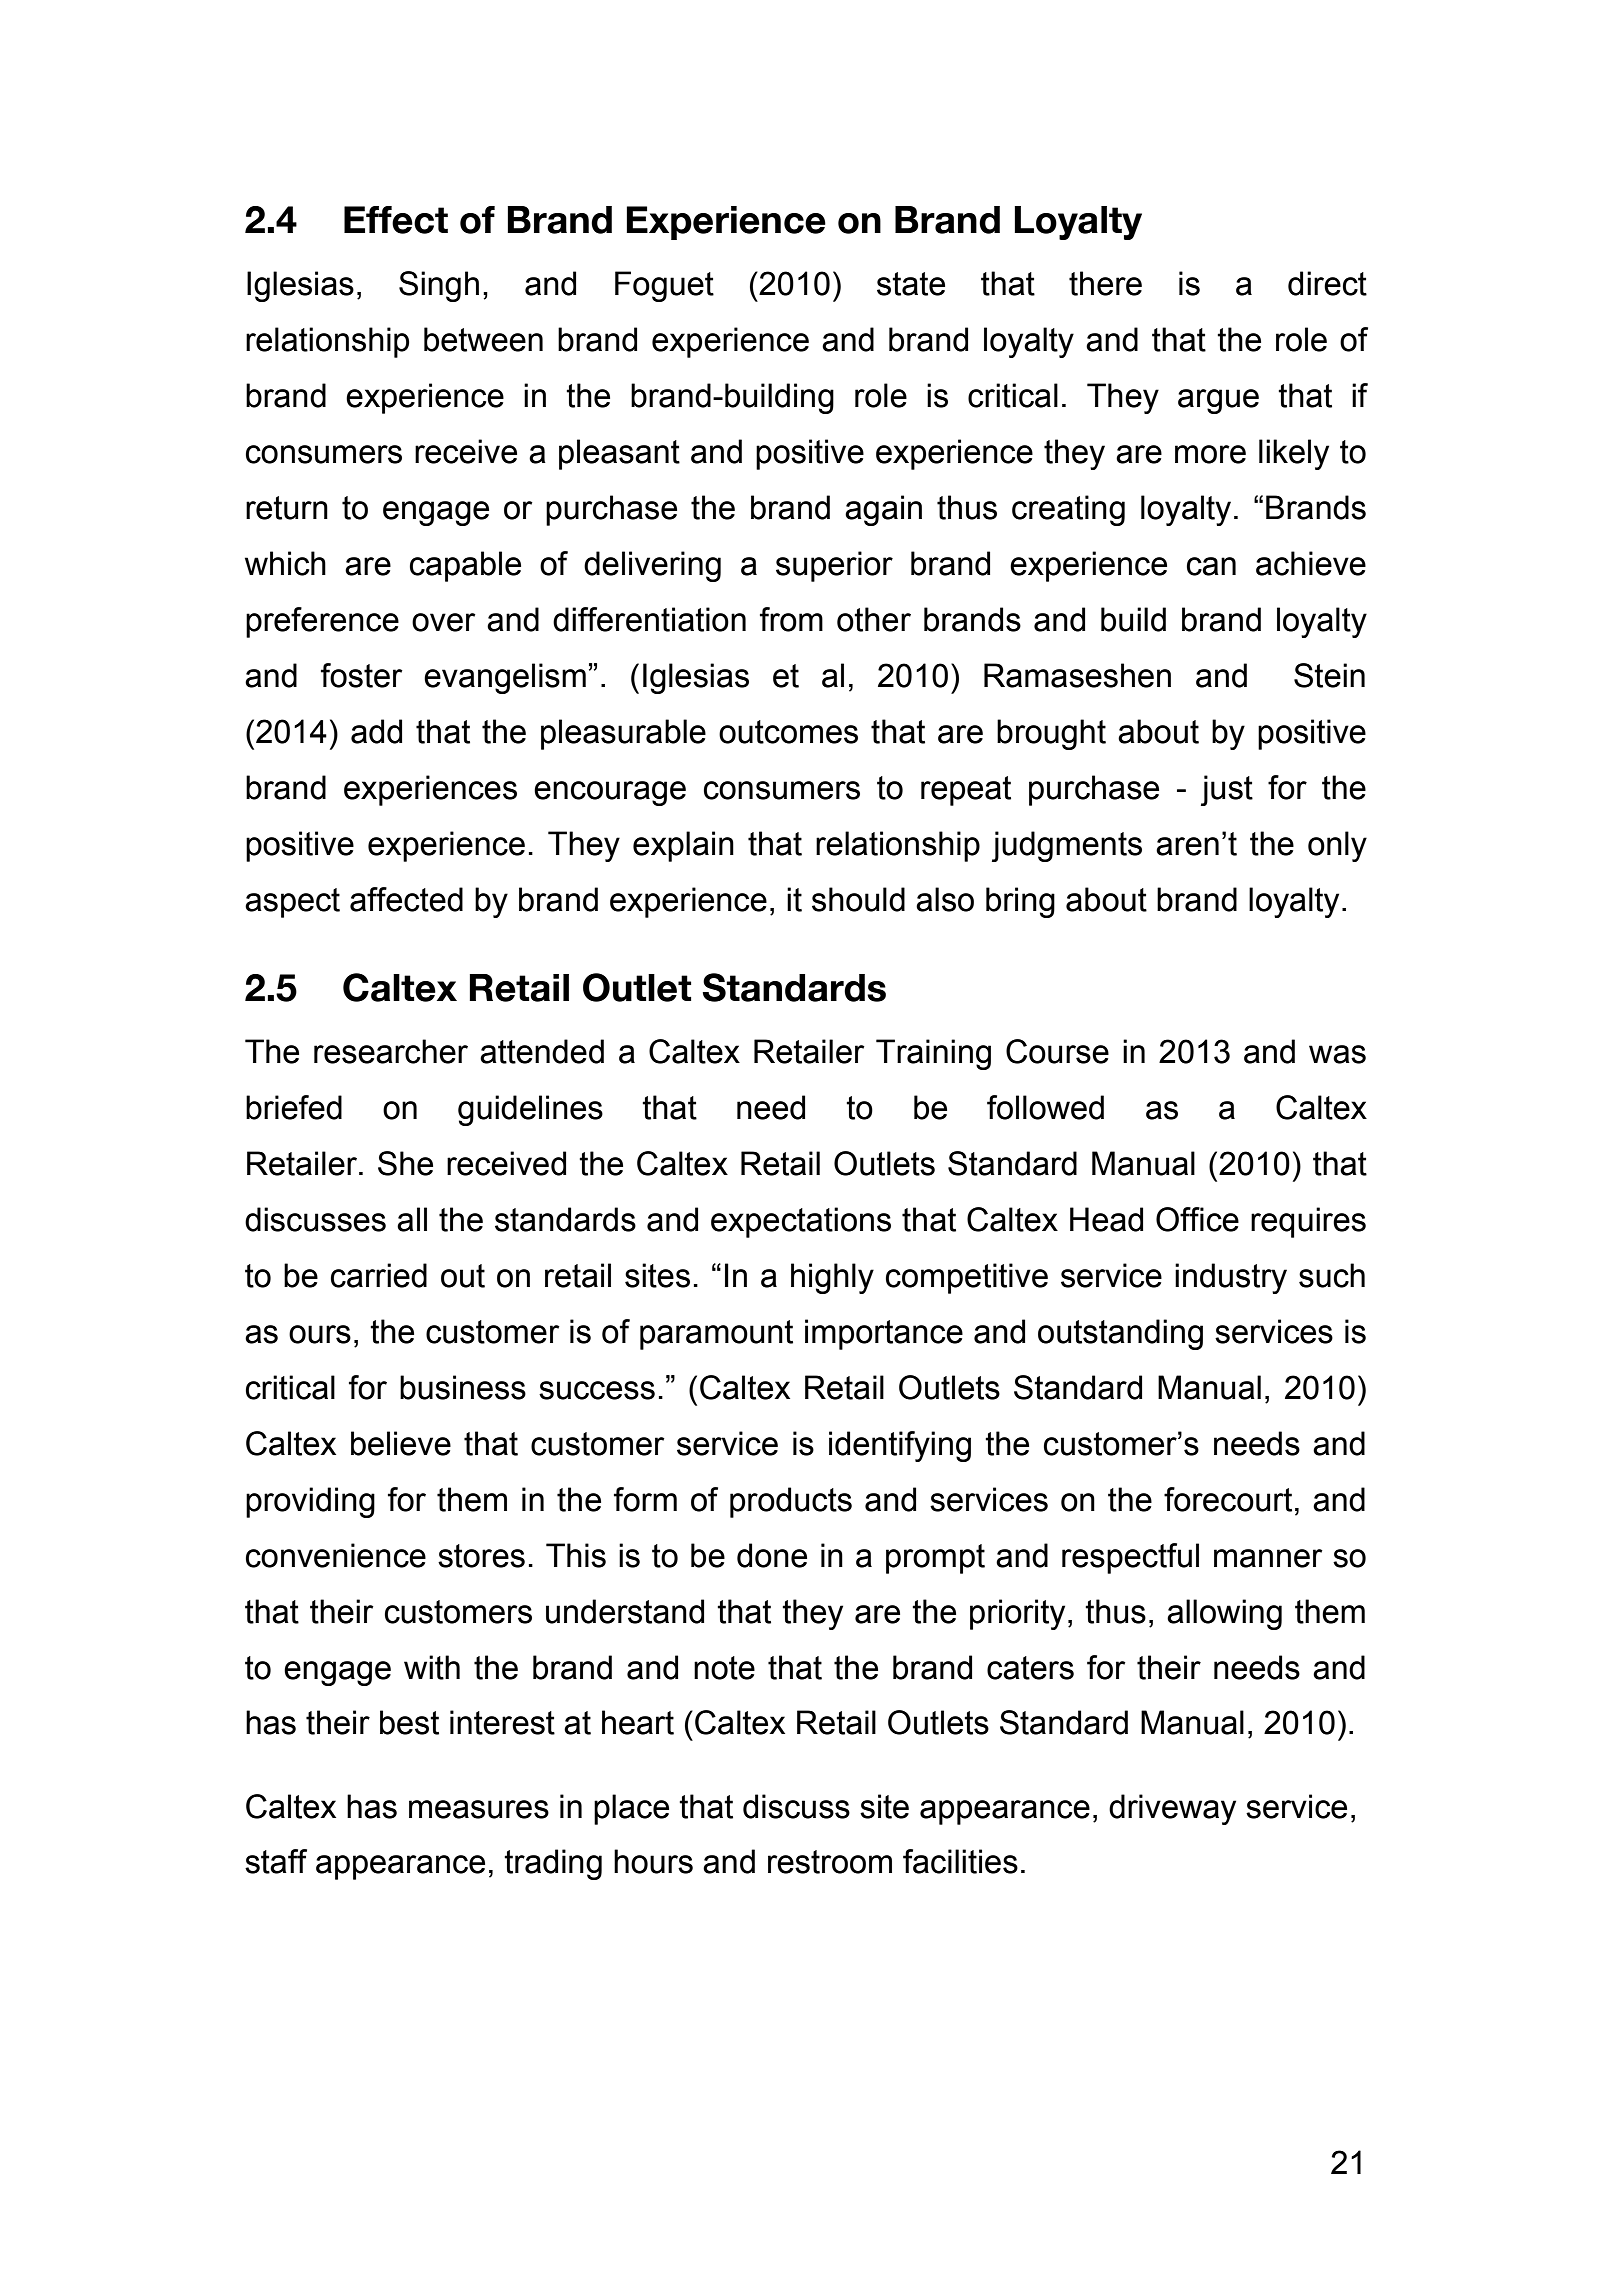 This screenshot has width=1609, height=2277. I want to click on measures, so click(479, 1809).
